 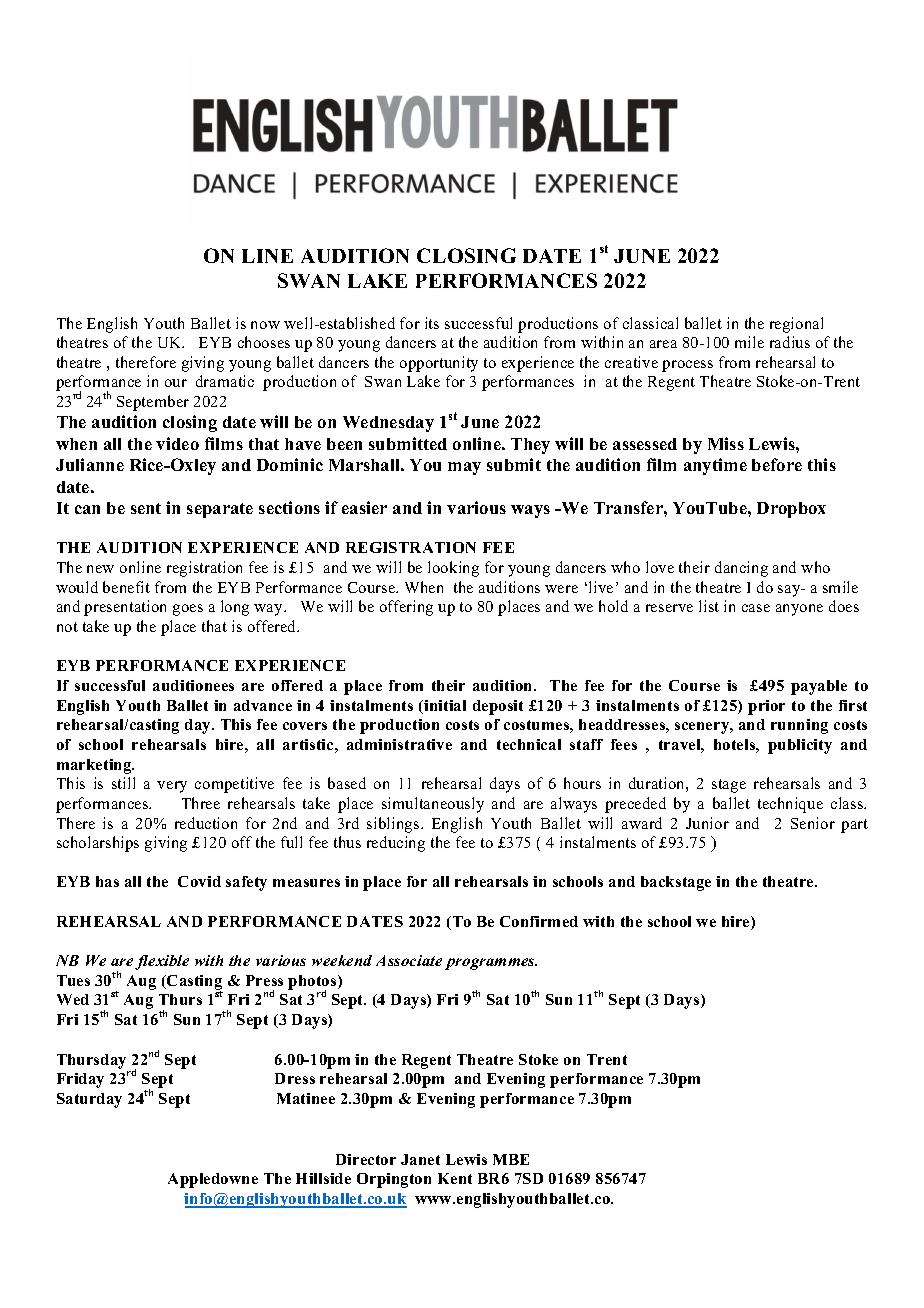 What do you see at coordinates (162, 962) in the image?
I see `flexible` at bounding box center [162, 962].
